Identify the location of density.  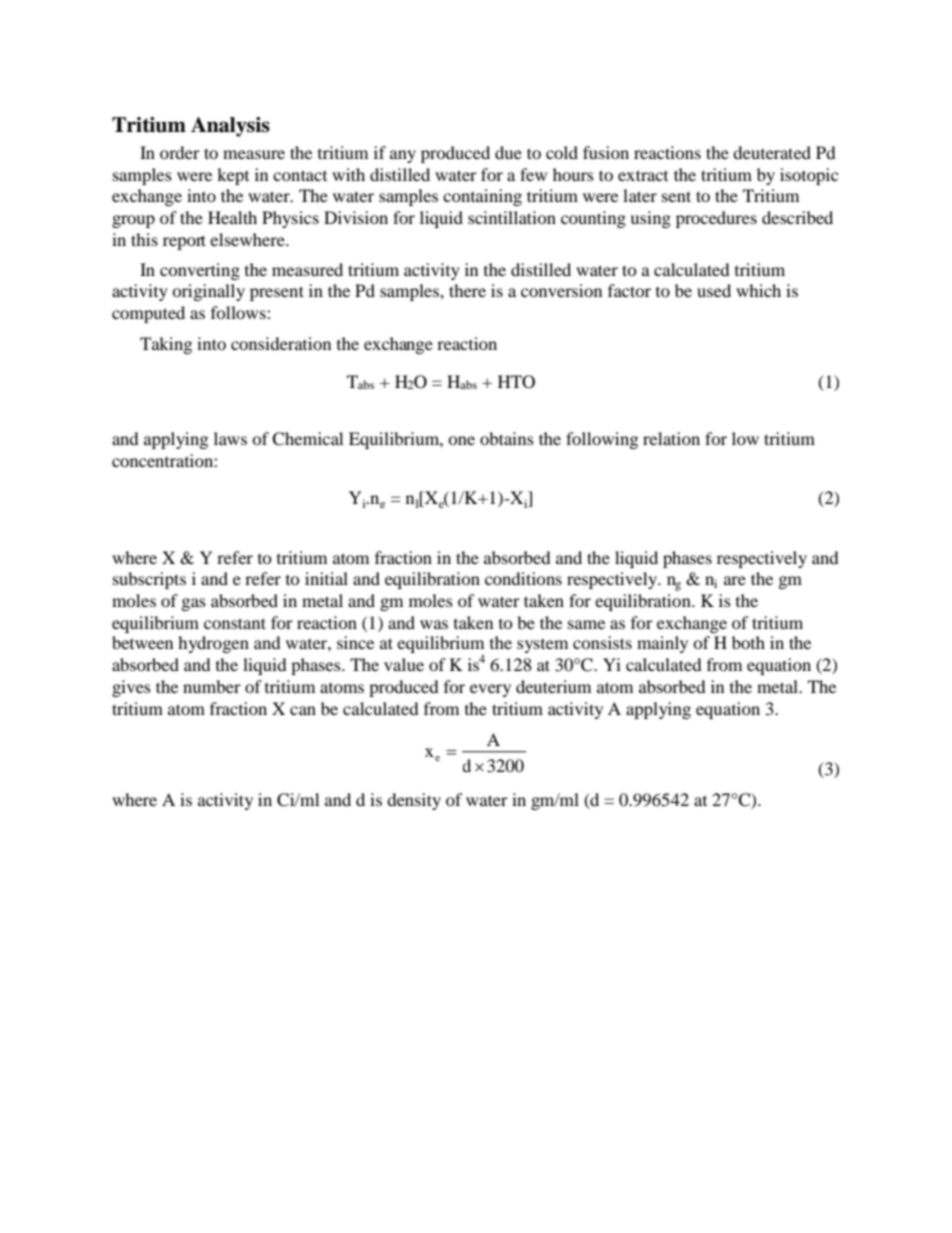
(414, 801).
